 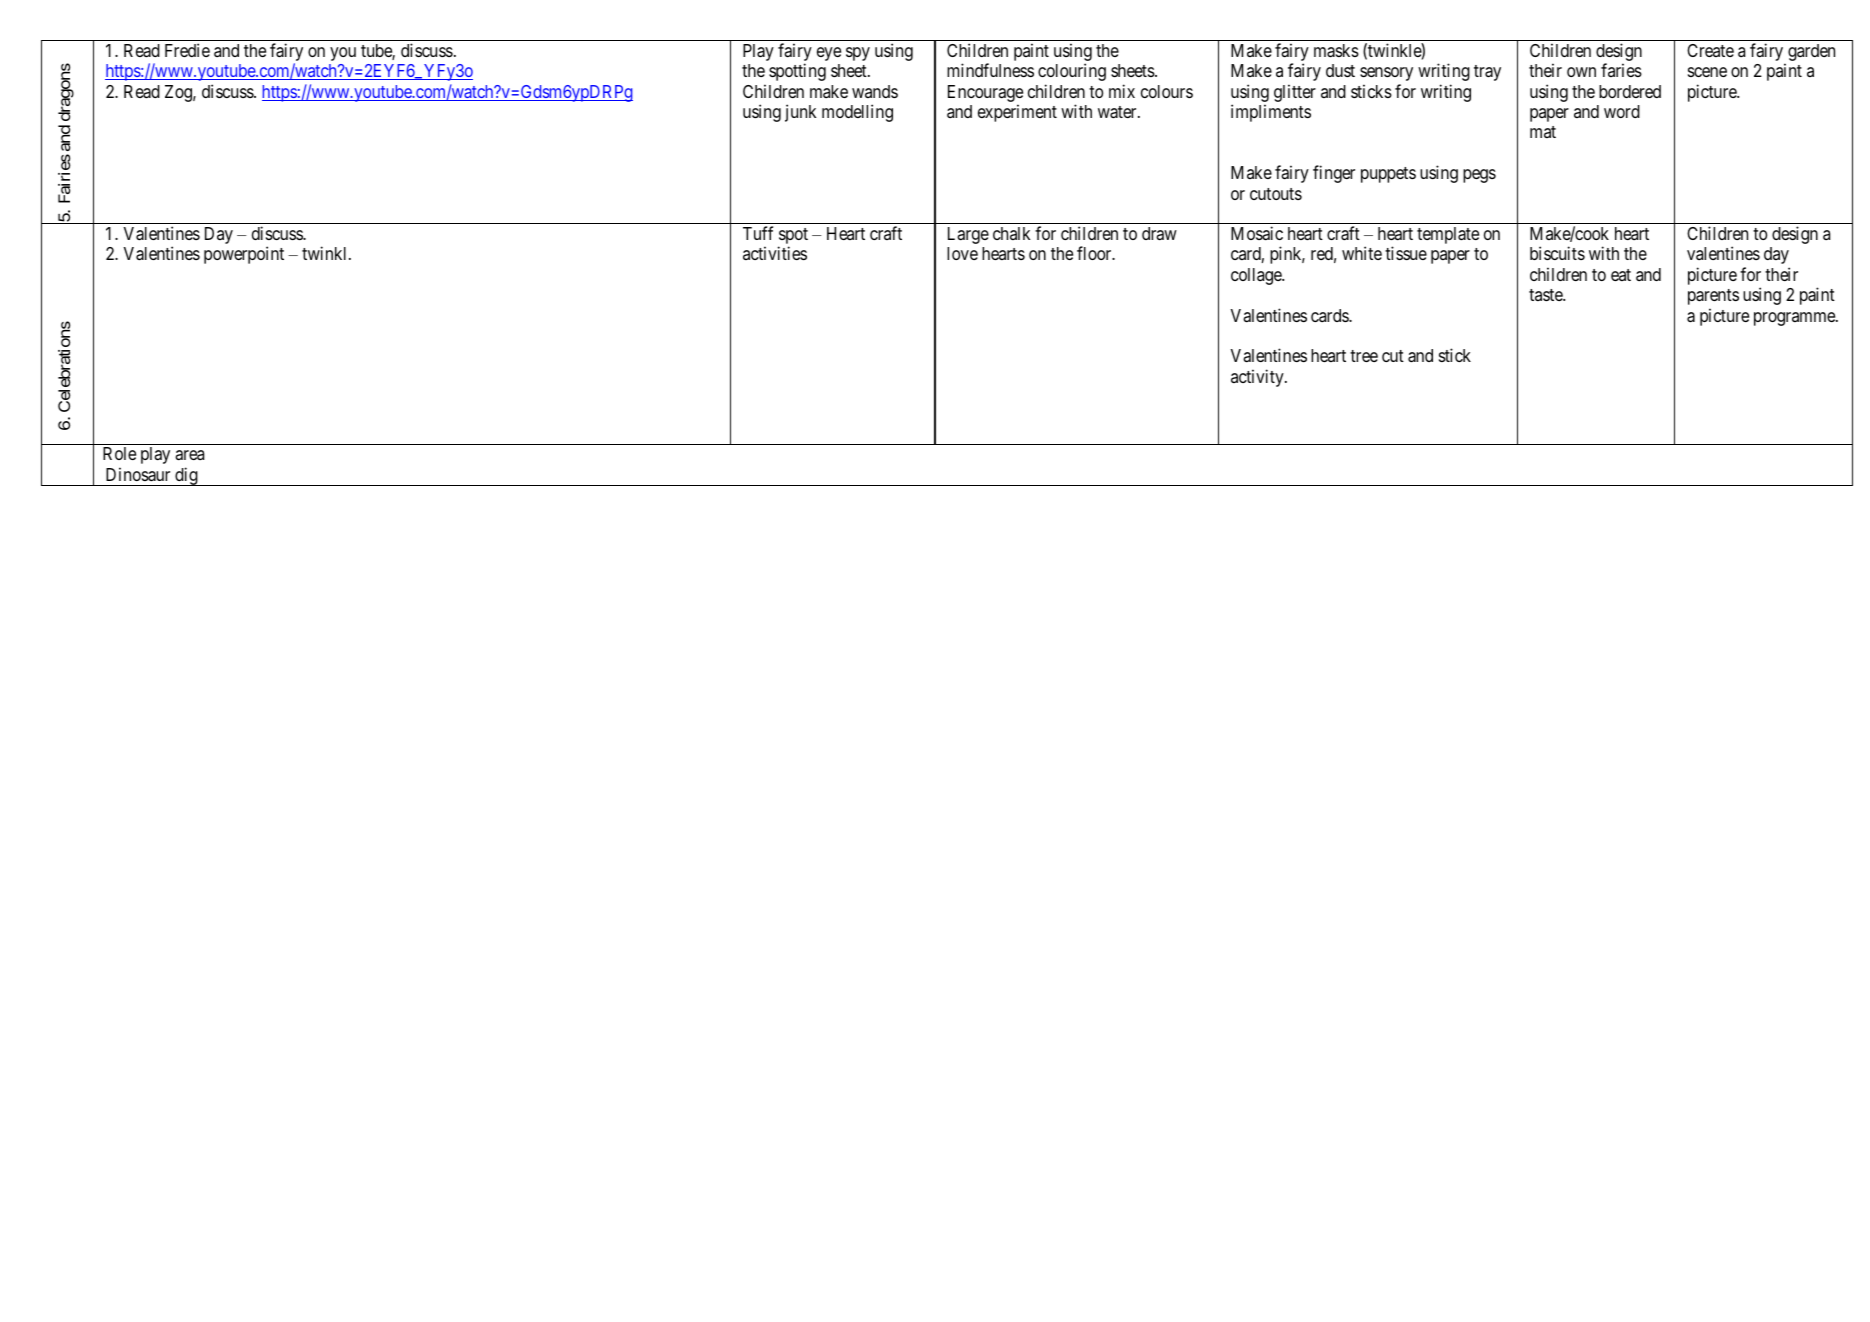 I want to click on area, so click(x=189, y=455).
